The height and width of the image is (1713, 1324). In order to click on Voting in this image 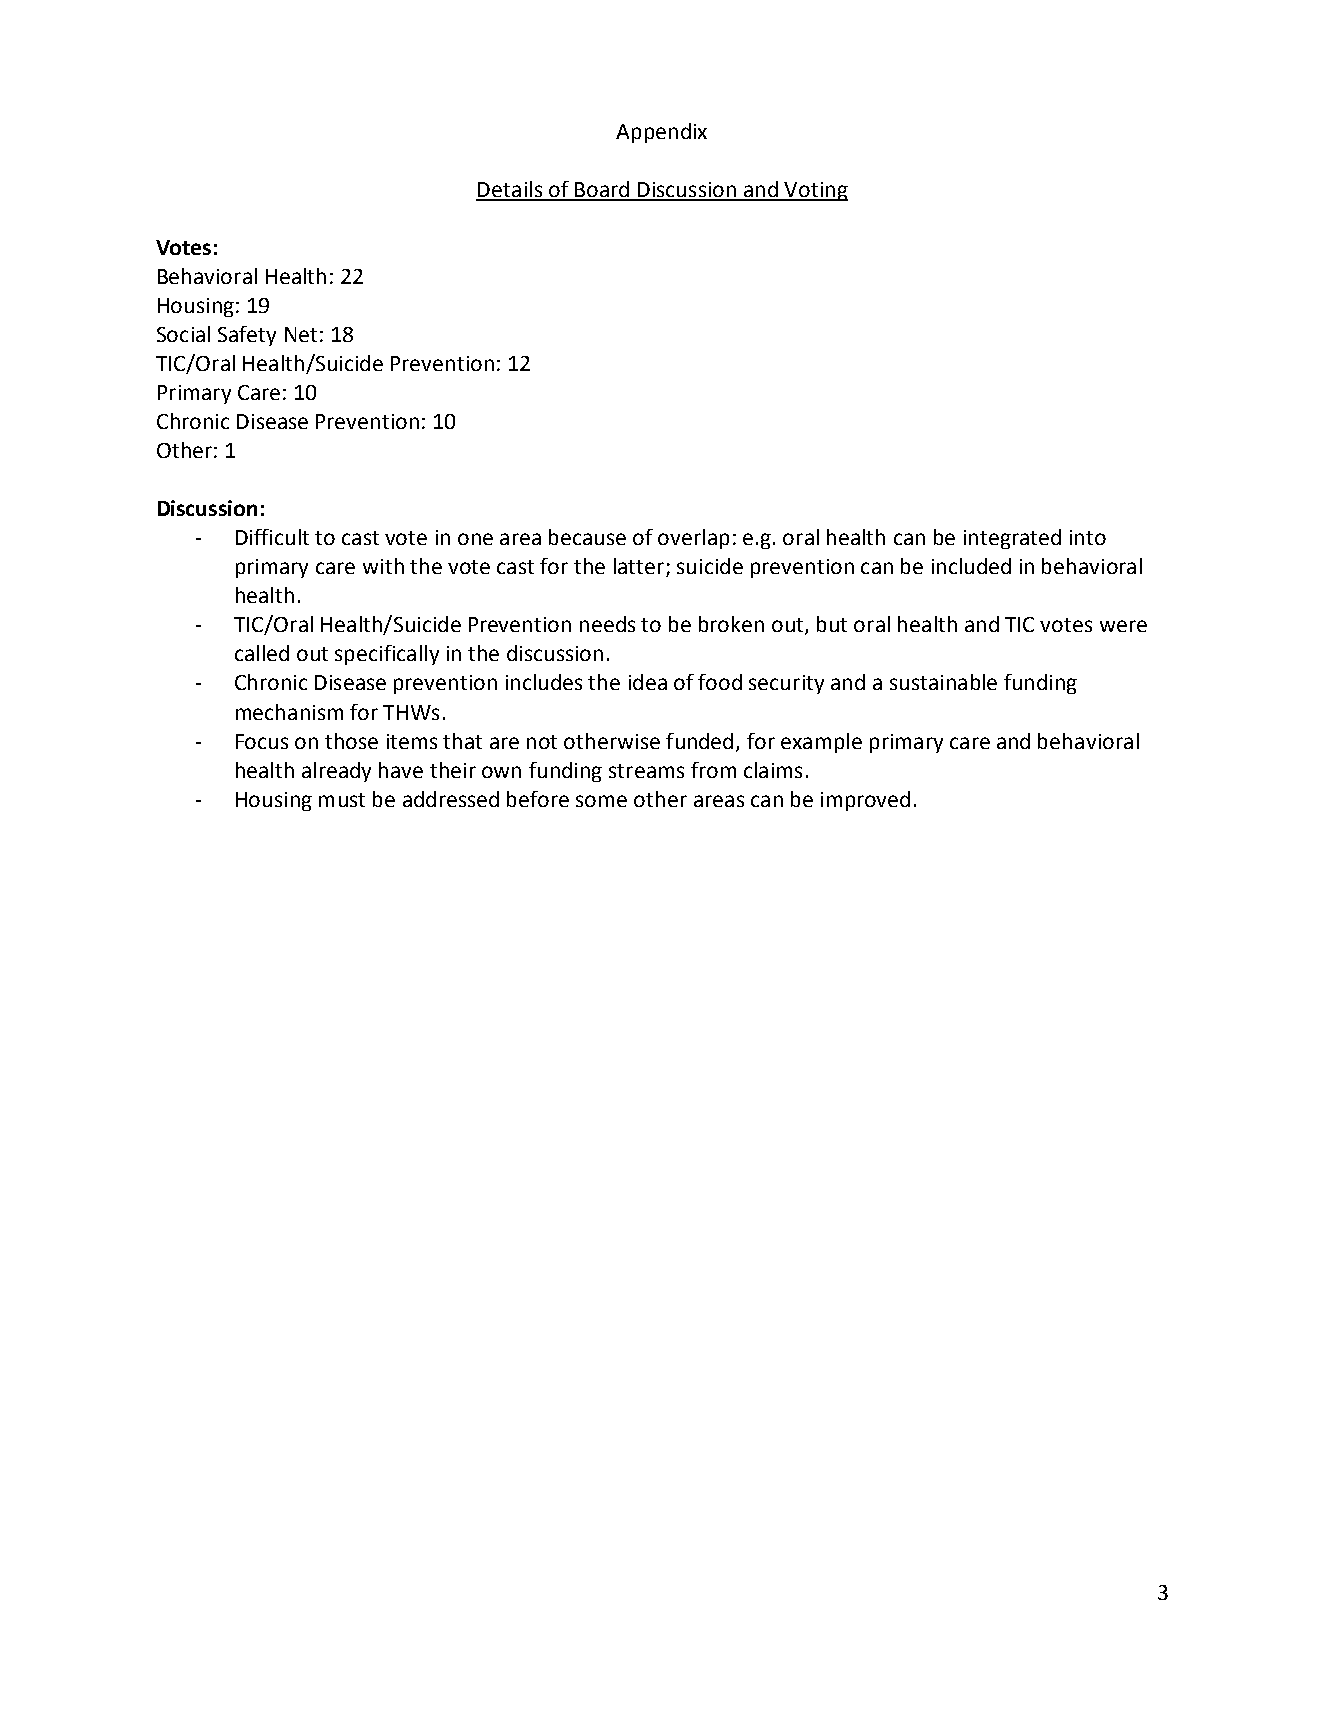, I will do `click(815, 191)`.
